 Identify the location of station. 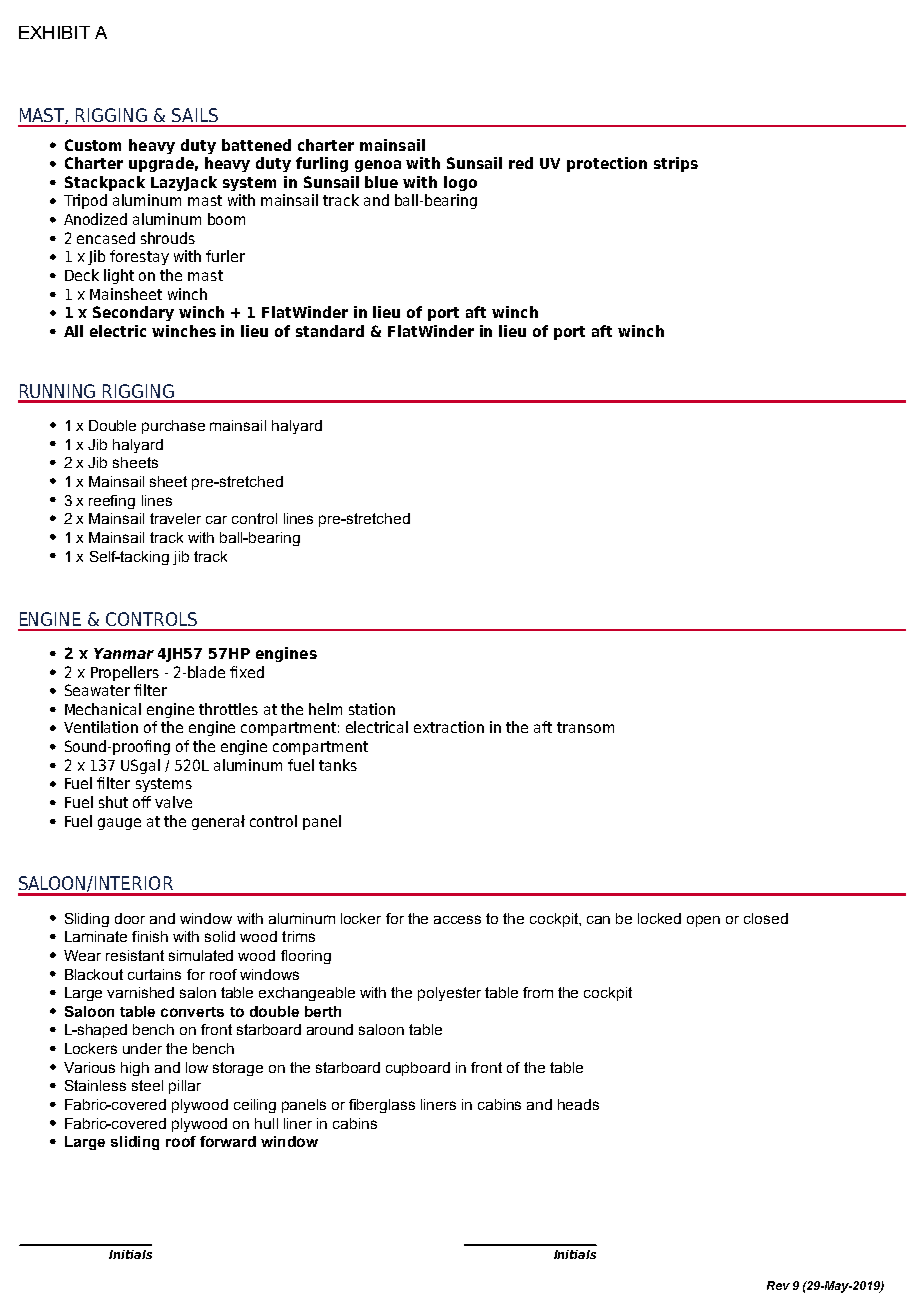
(372, 709).
